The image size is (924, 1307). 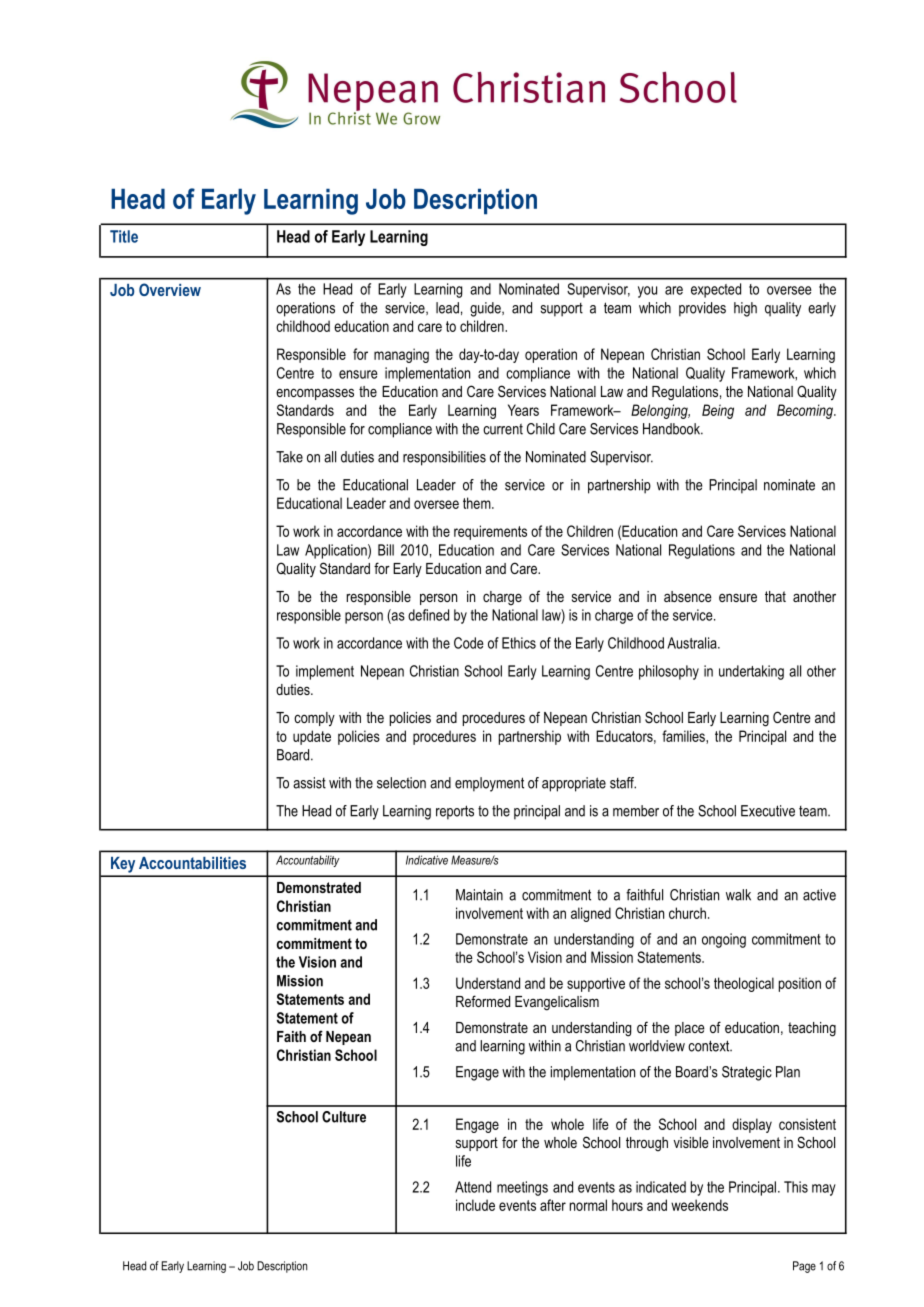 What do you see at coordinates (768, 811) in the document?
I see `Executive` at bounding box center [768, 811].
